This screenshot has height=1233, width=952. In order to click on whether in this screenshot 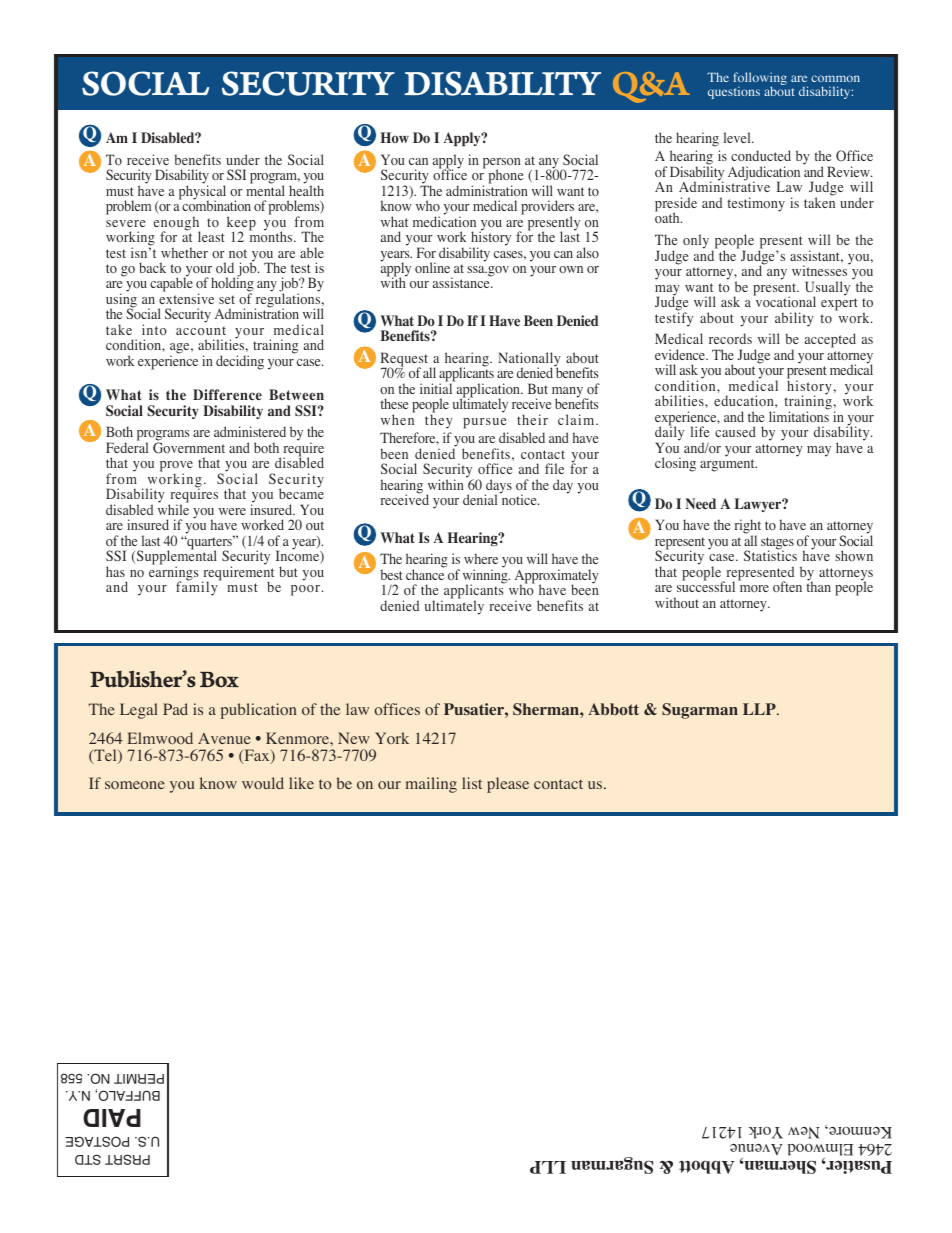, I will do `click(184, 252)`.
